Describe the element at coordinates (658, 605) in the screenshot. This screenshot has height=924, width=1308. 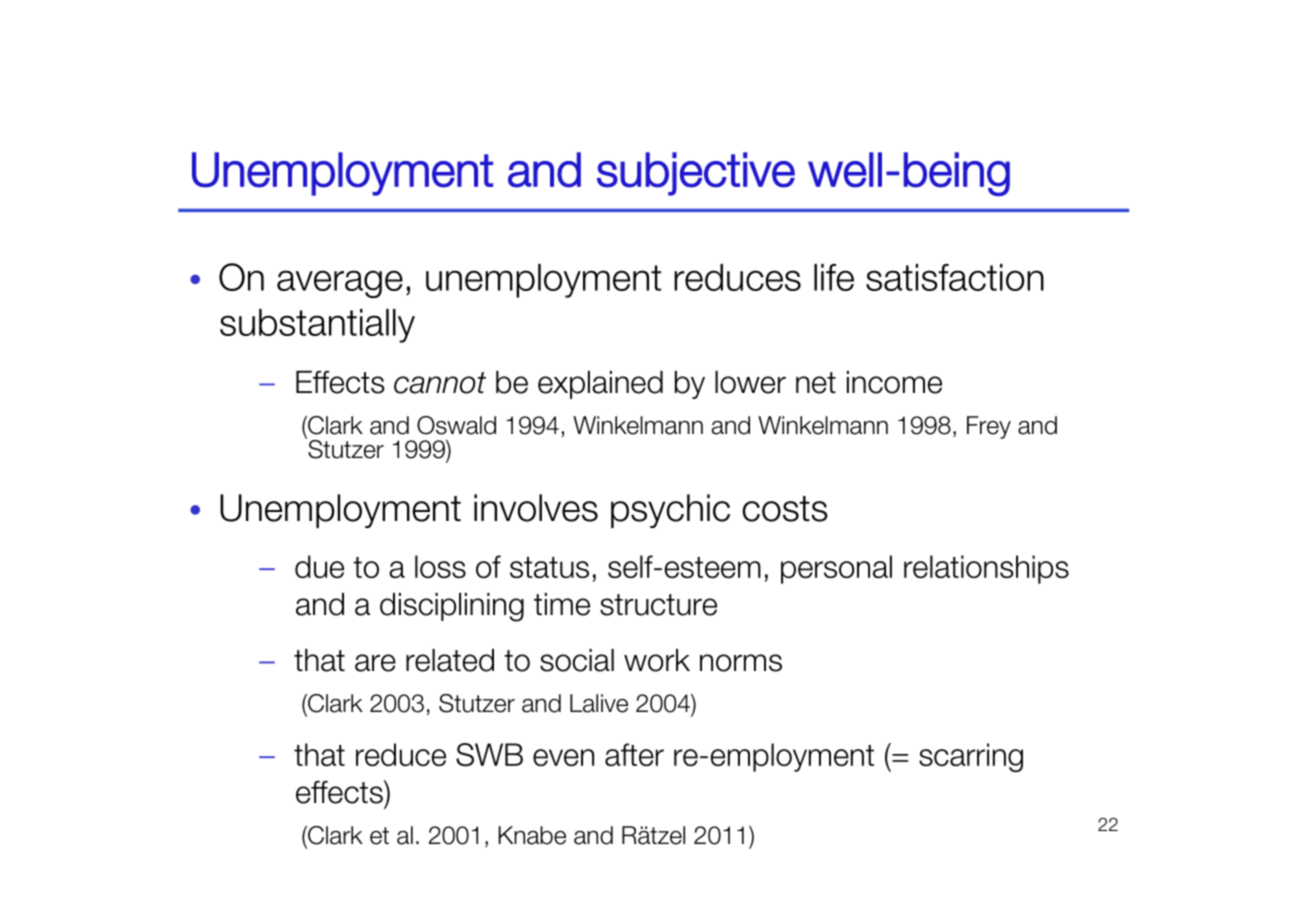
I see `structure` at that location.
